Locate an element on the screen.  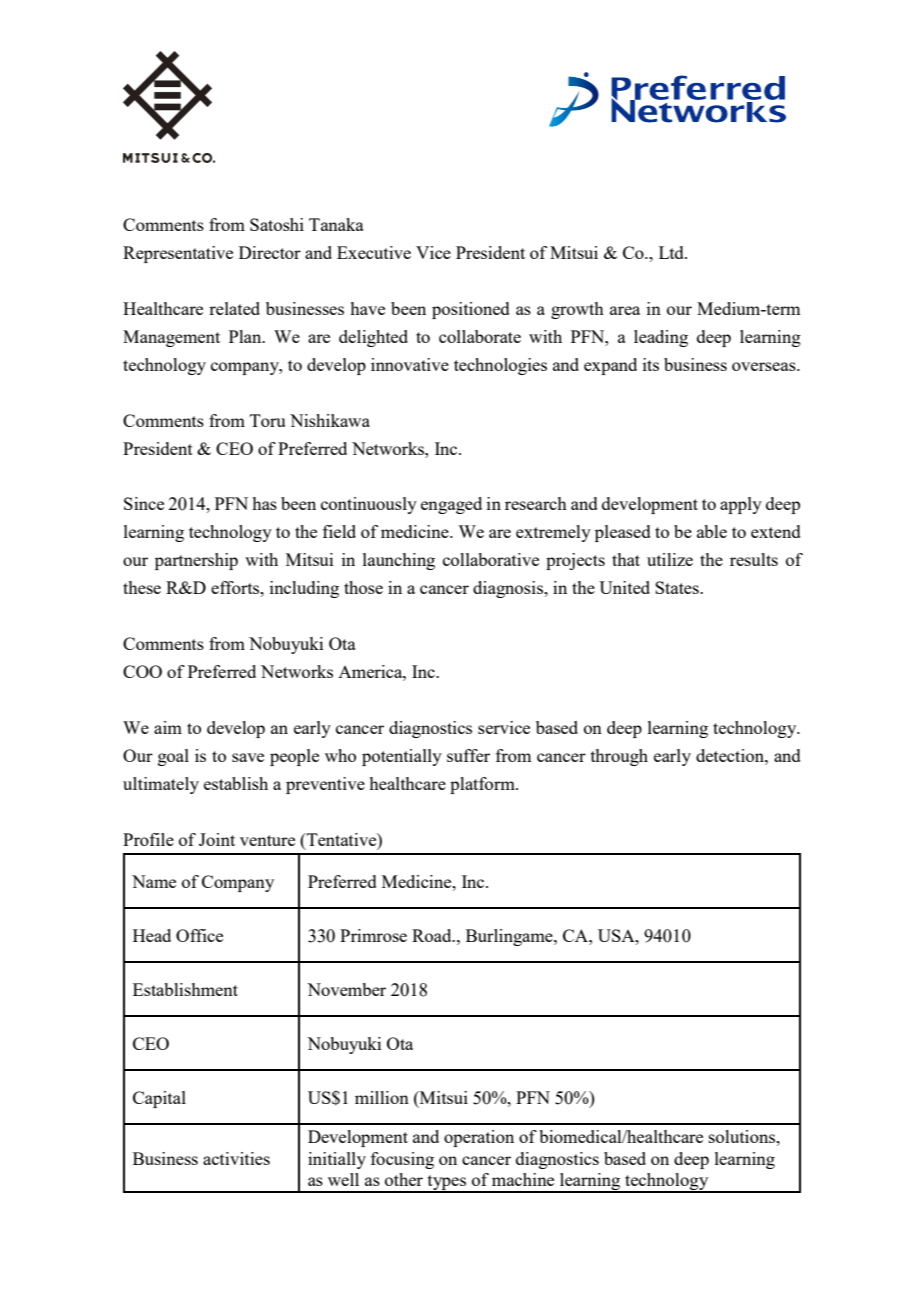
Road is located at coordinates (433, 935).
